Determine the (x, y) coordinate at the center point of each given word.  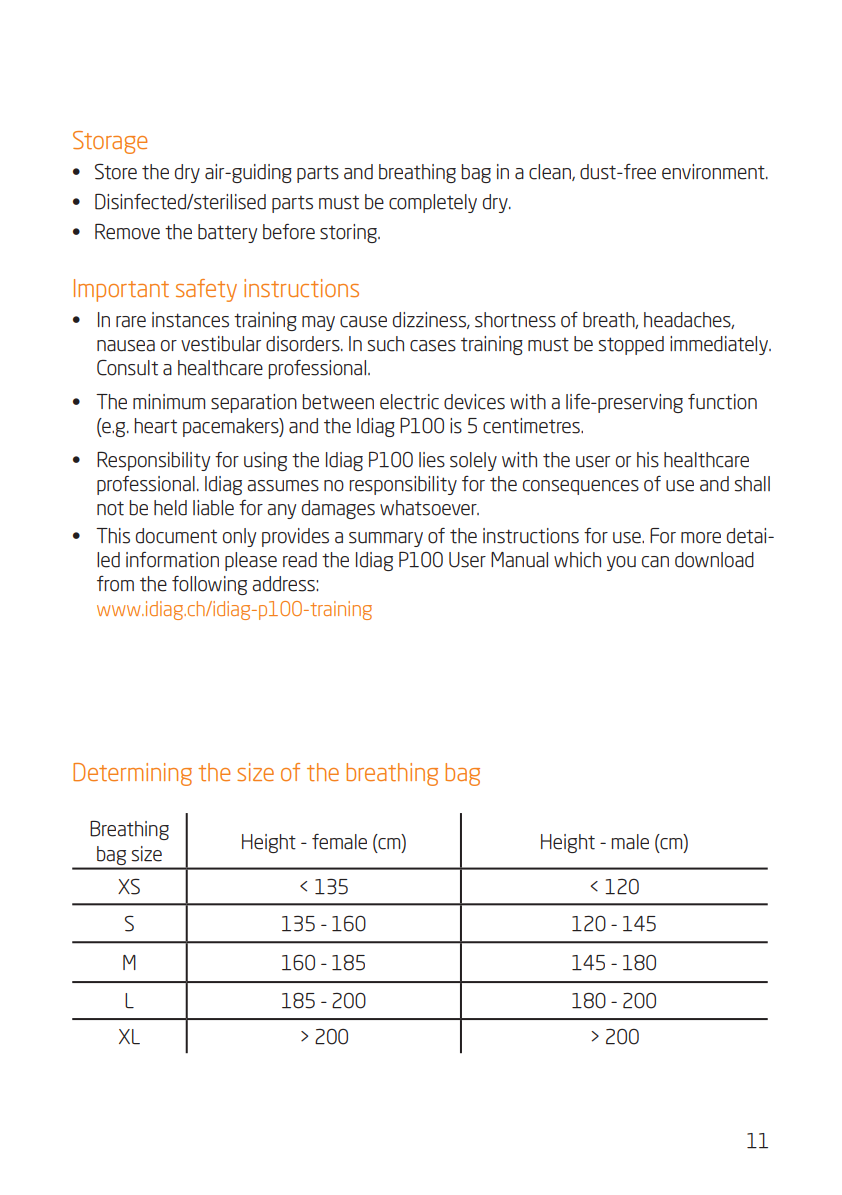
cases (433, 346)
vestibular (221, 344)
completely (433, 203)
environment (714, 172)
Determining (132, 774)
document (176, 536)
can (655, 562)
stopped (631, 345)
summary (386, 539)
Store (116, 172)
